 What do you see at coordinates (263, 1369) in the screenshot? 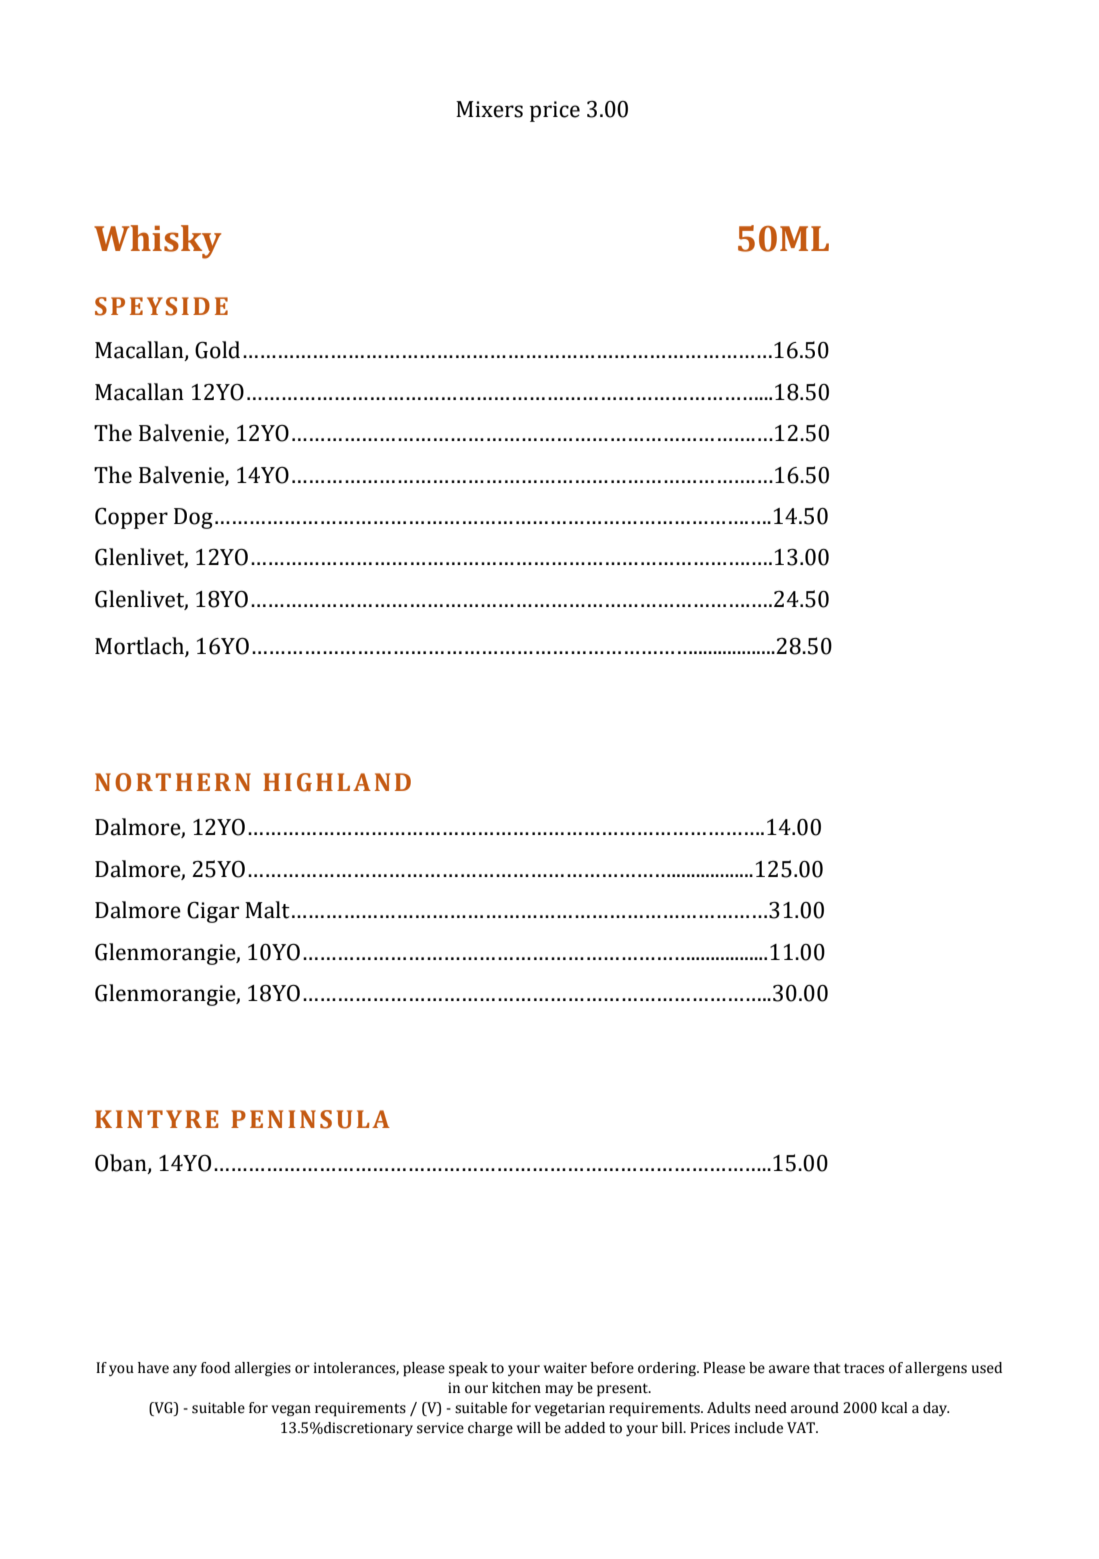
I see `allergies` at bounding box center [263, 1369].
